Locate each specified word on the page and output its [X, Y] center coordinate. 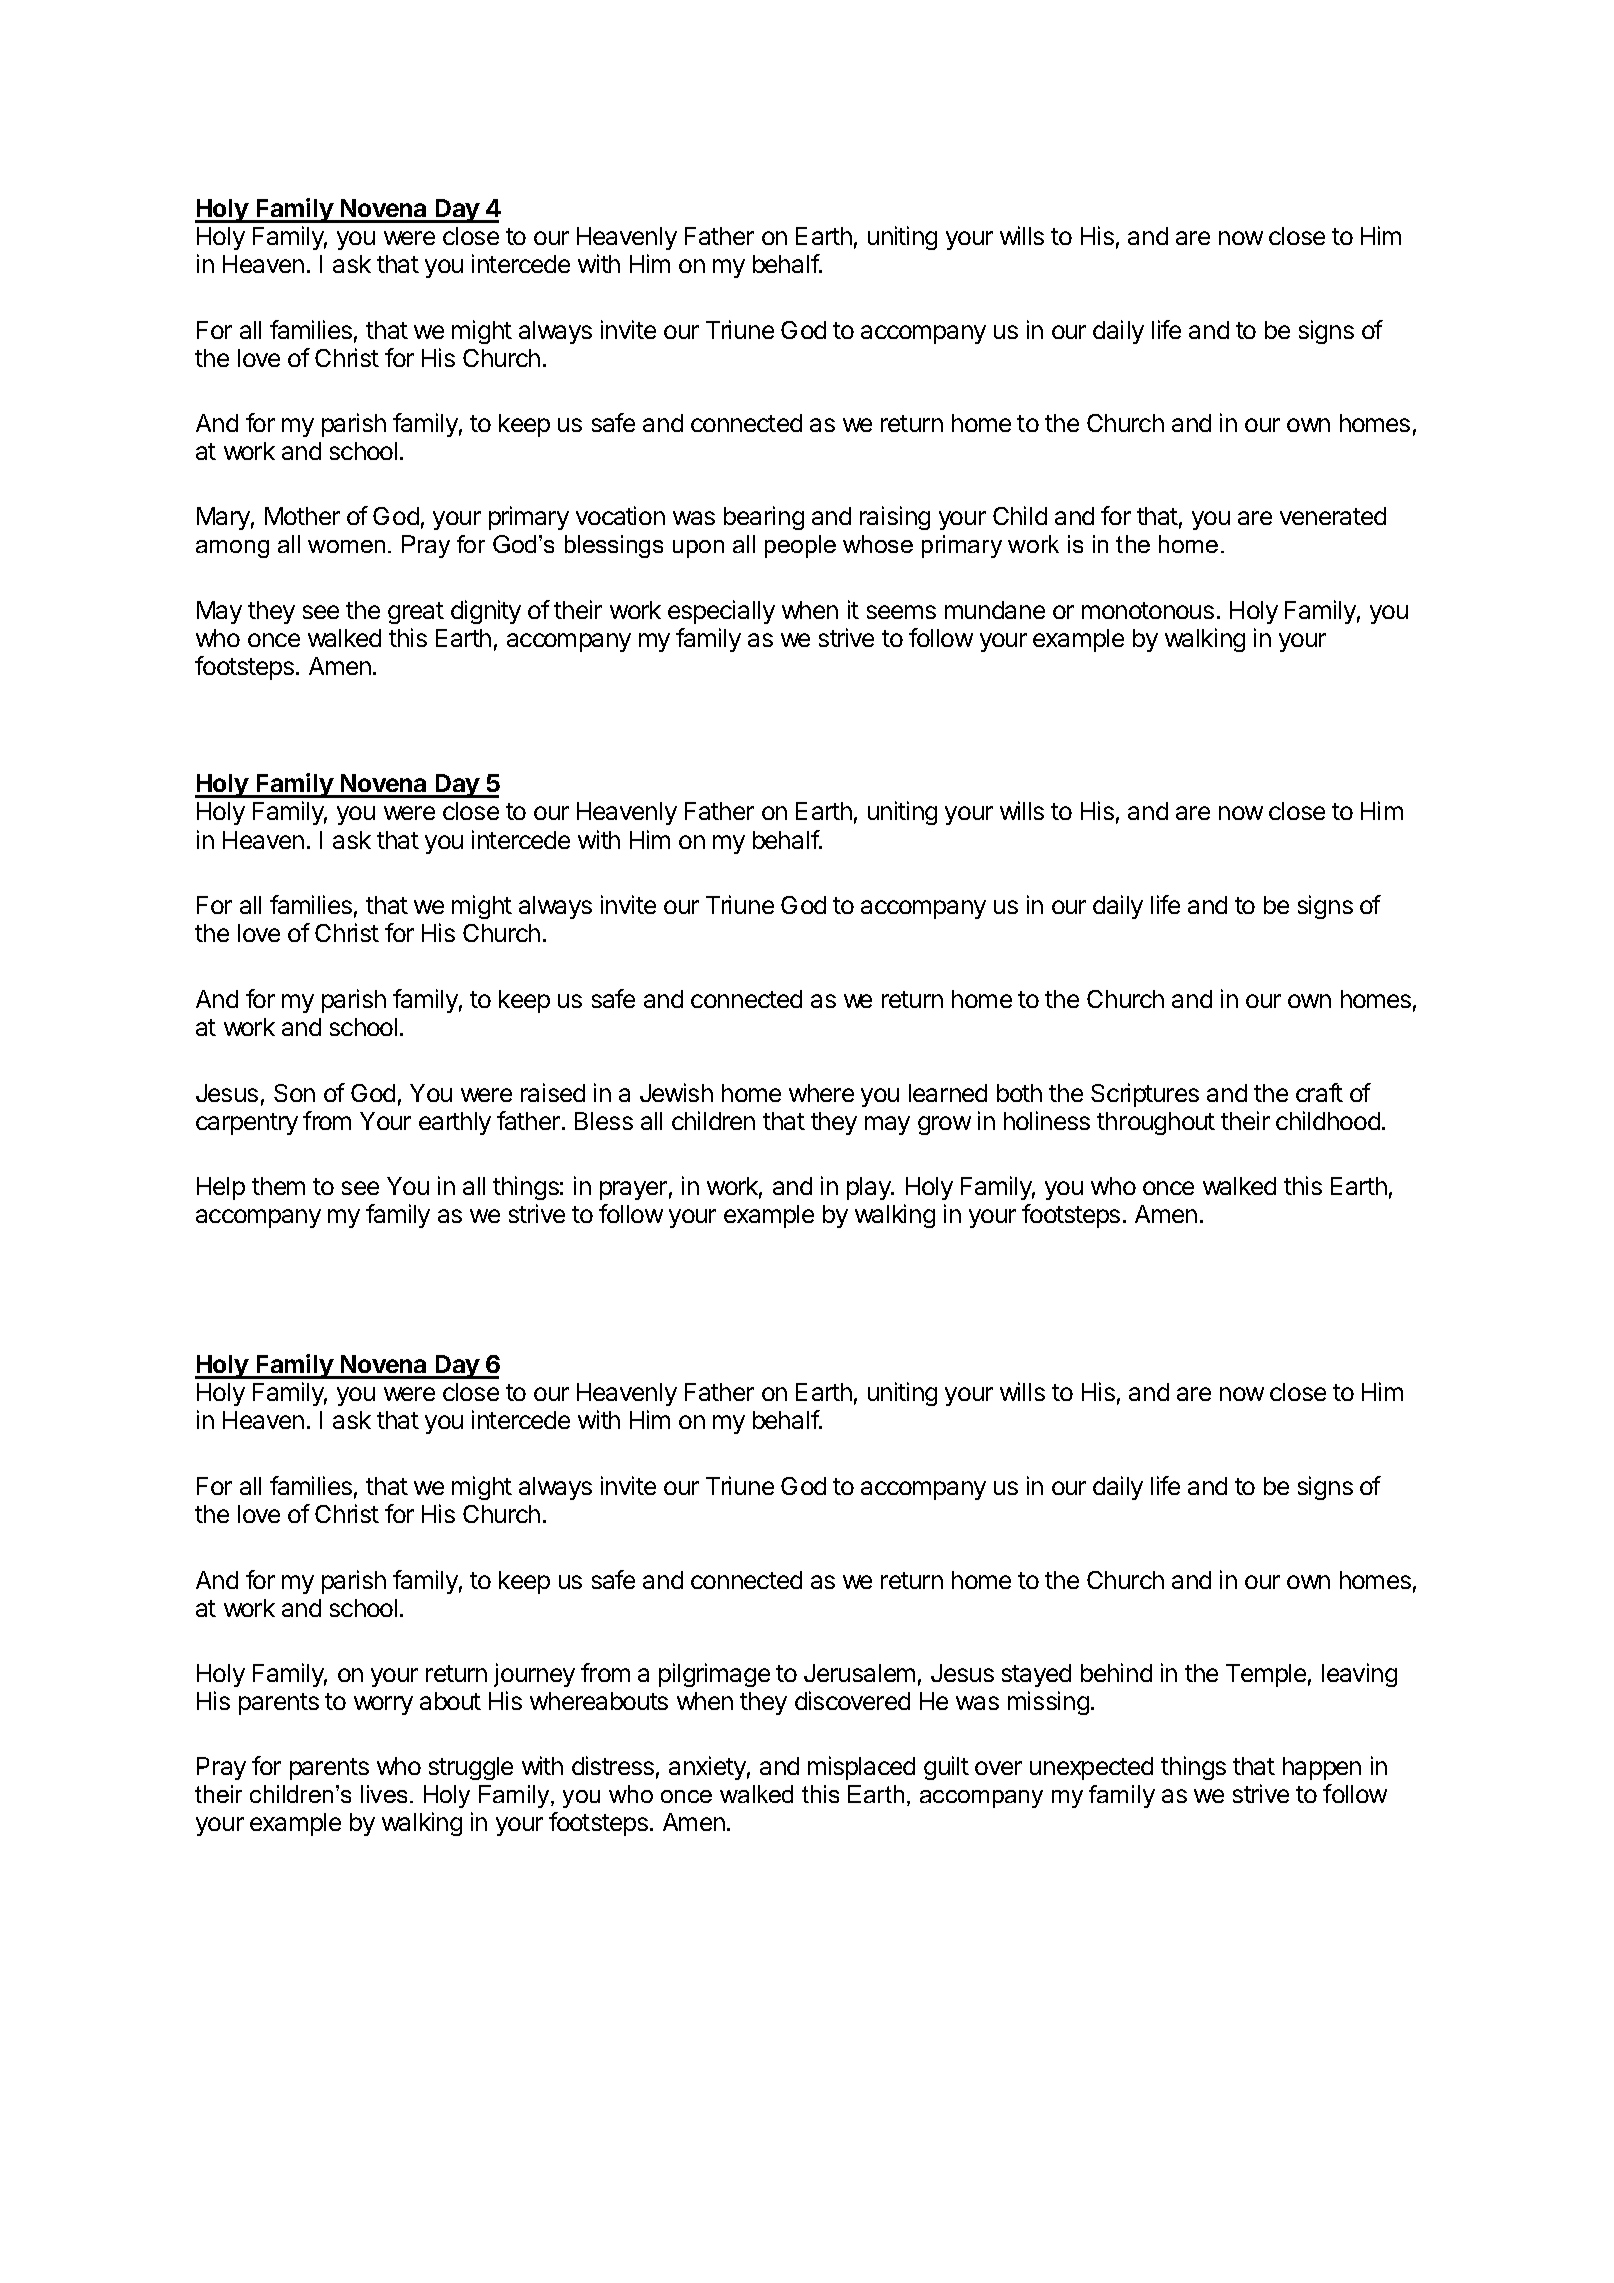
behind [1116, 1672]
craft [1319, 1092]
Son [294, 1093]
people [800, 546]
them [278, 1186]
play [870, 1188]
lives [384, 1794]
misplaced [861, 1768]
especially [721, 612]
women [346, 546]
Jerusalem [859, 1673]
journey [534, 1675]
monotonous [1148, 610]
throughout [1156, 1123]
